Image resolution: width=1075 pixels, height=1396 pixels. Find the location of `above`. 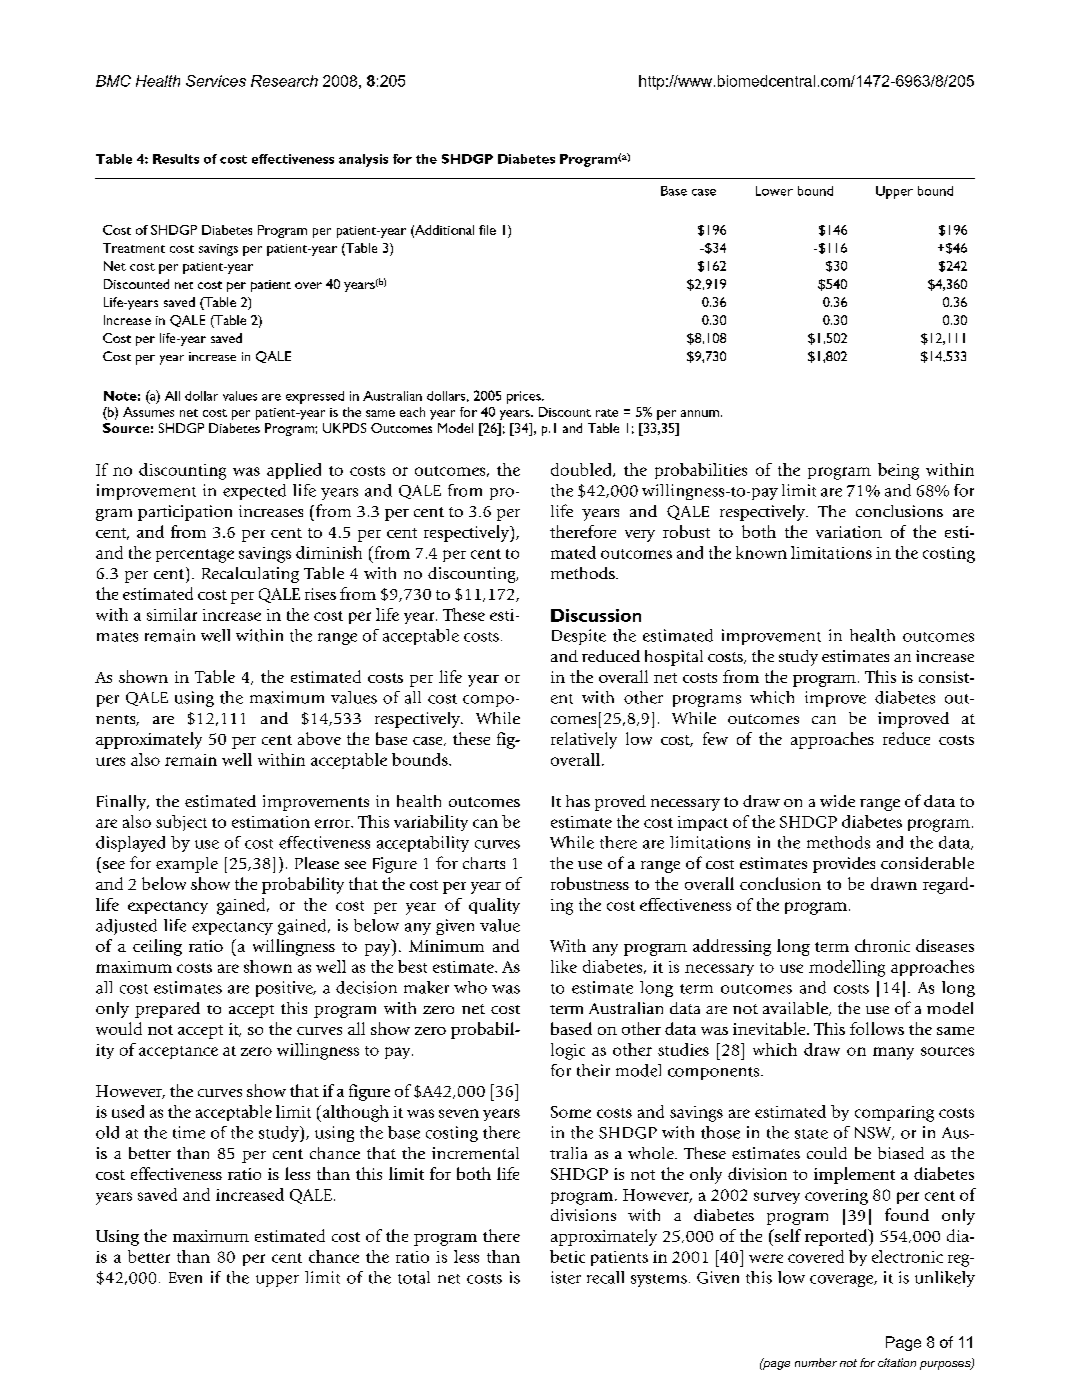

above is located at coordinates (319, 738).
